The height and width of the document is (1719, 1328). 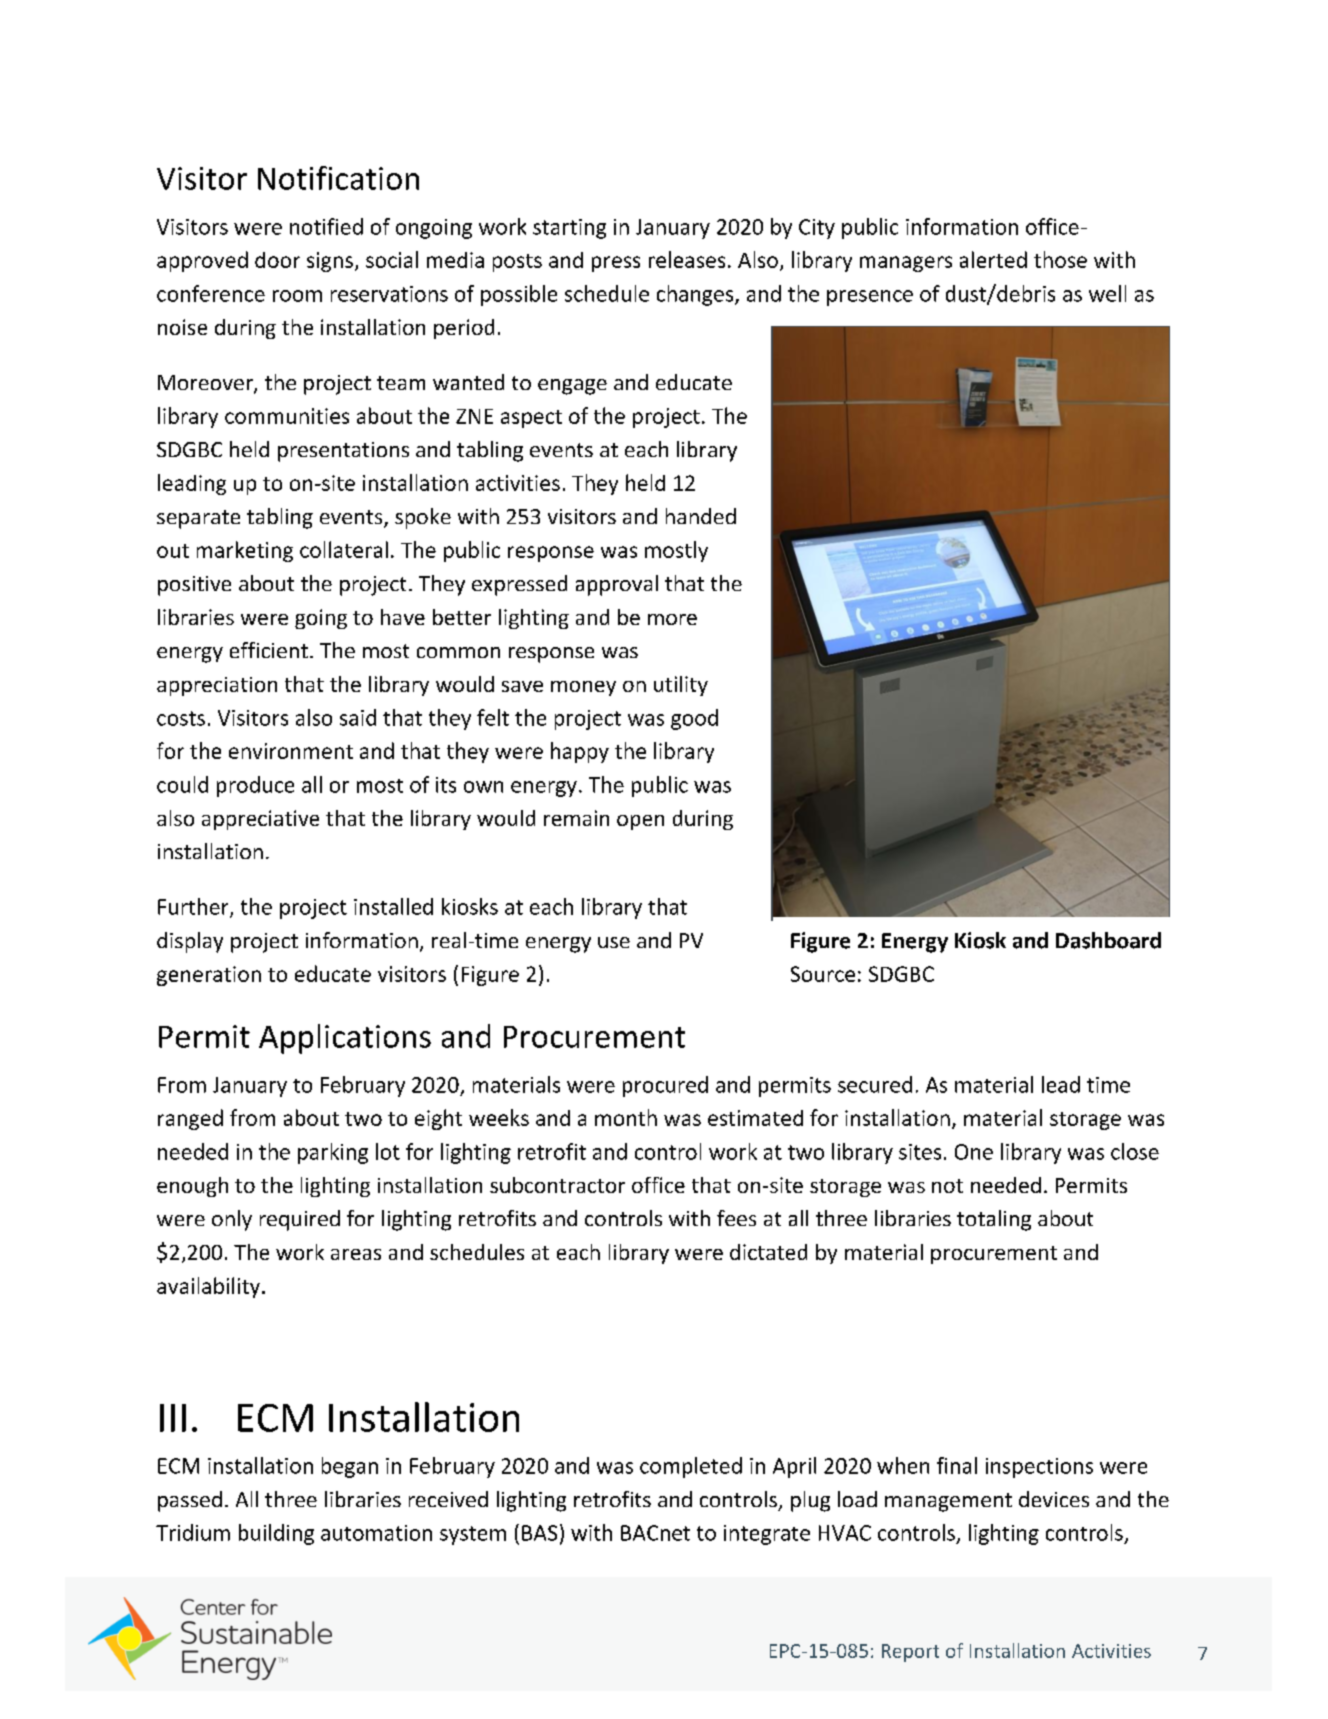 What do you see at coordinates (1108, 940) in the document?
I see `Dashboard` at bounding box center [1108, 940].
